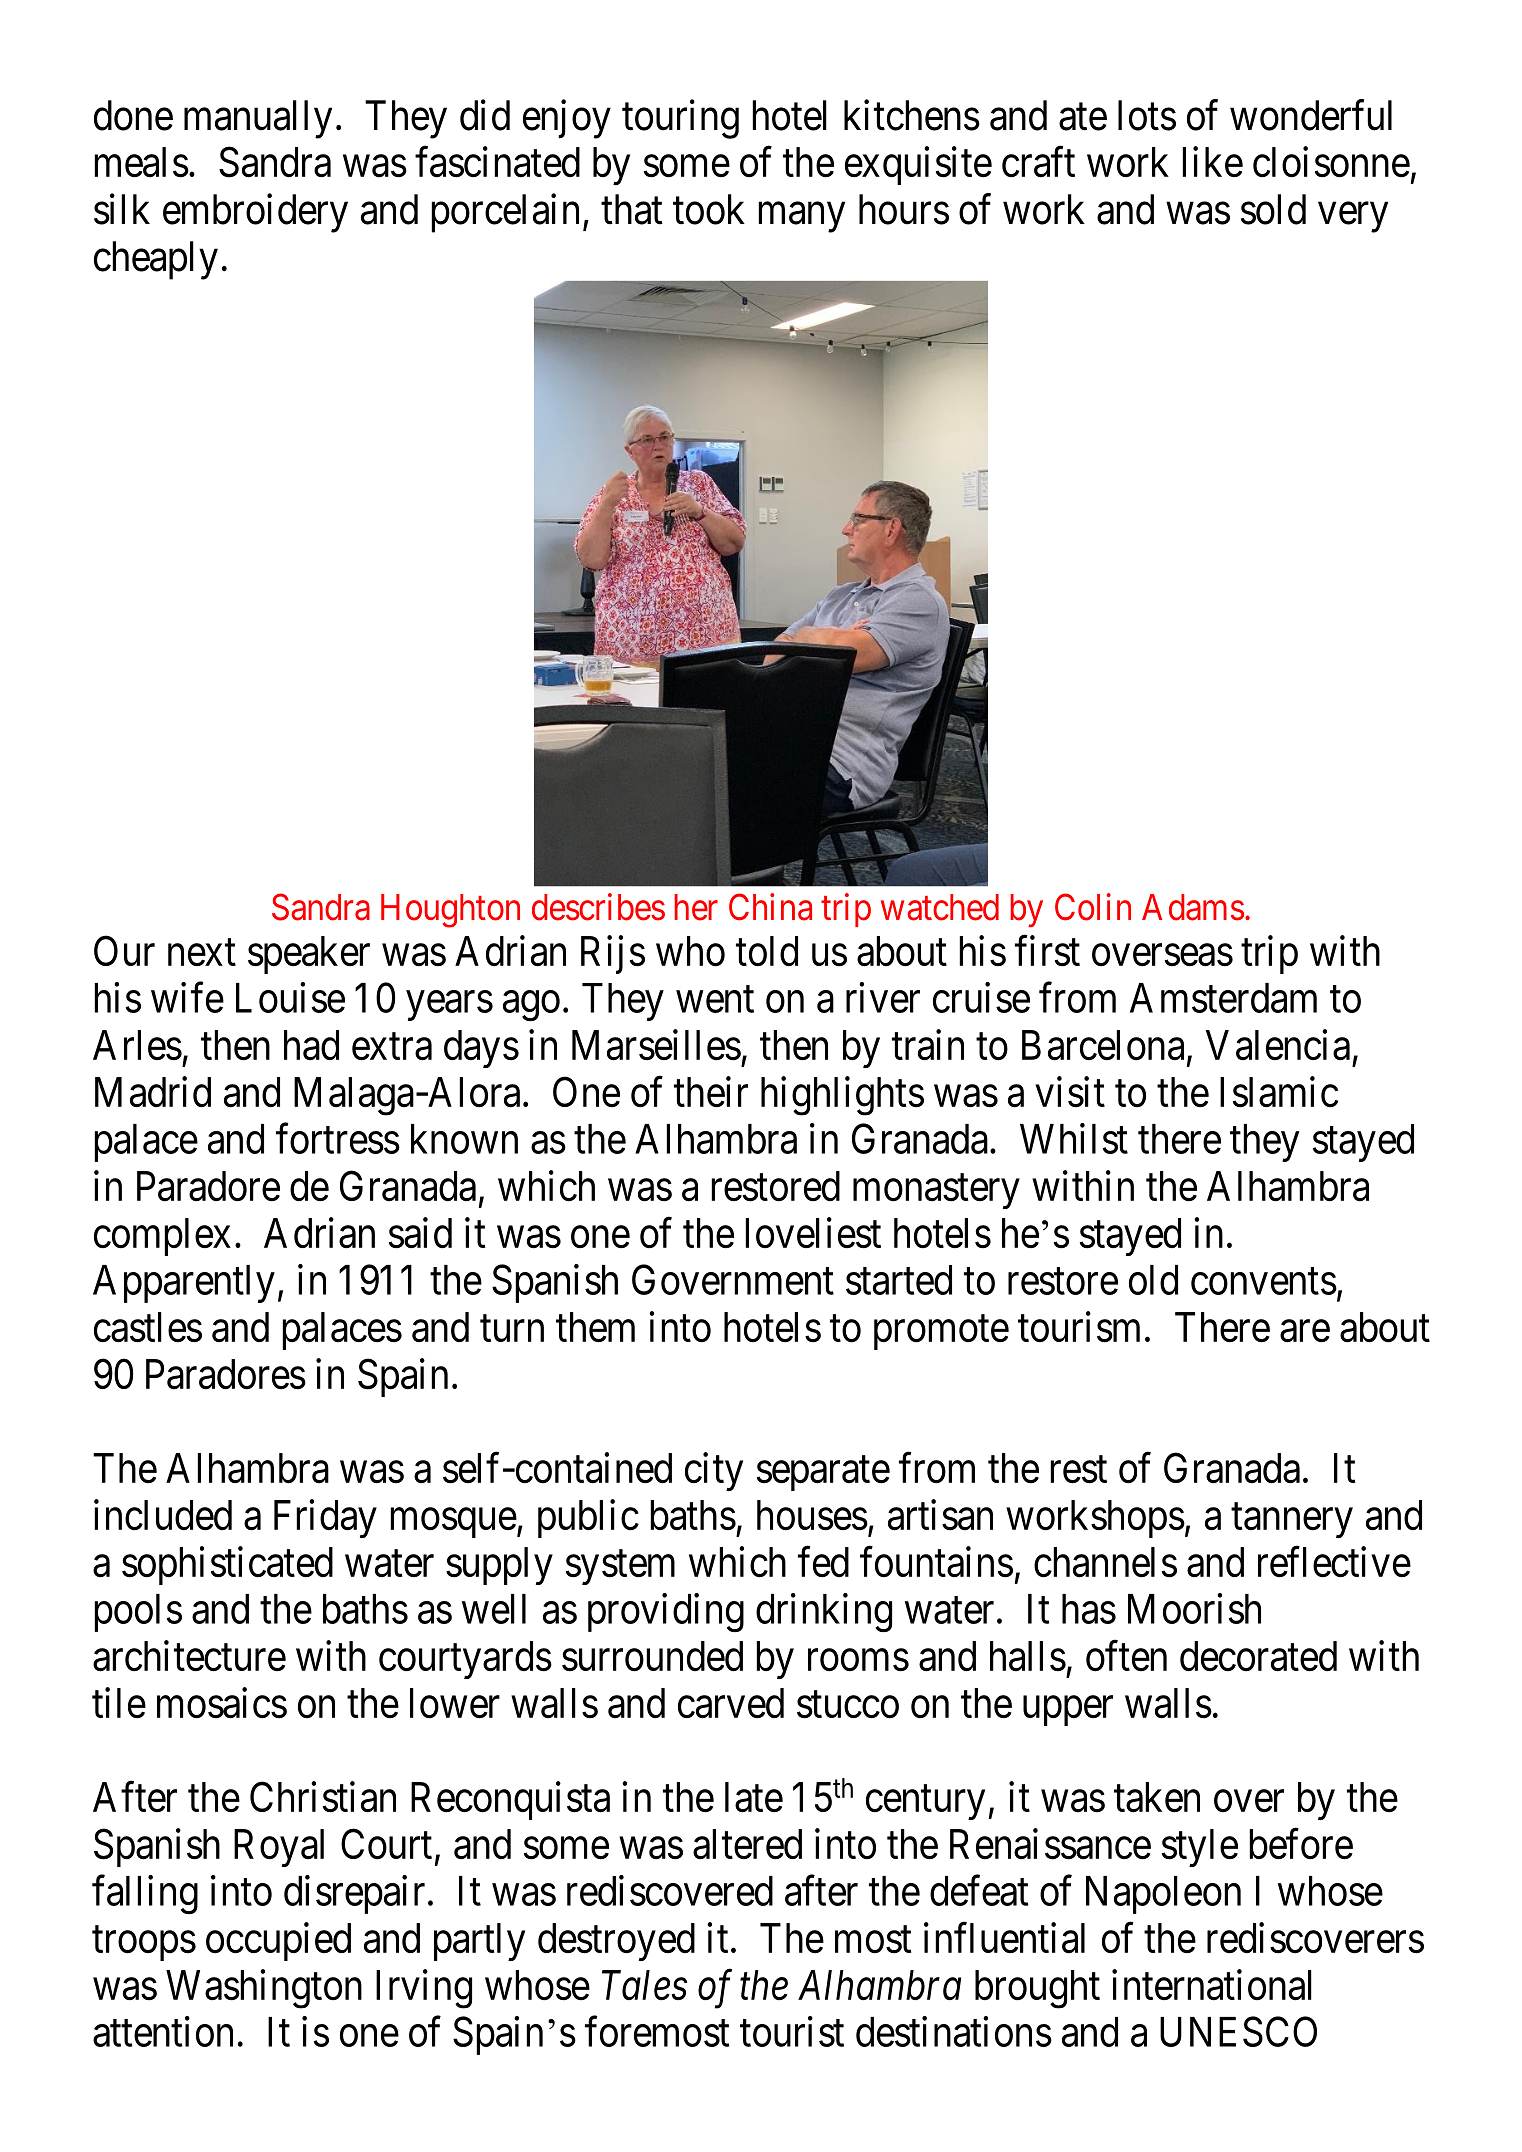 Image resolution: width=1522 pixels, height=2152 pixels. What do you see at coordinates (311, 1045) in the image?
I see `had` at bounding box center [311, 1045].
